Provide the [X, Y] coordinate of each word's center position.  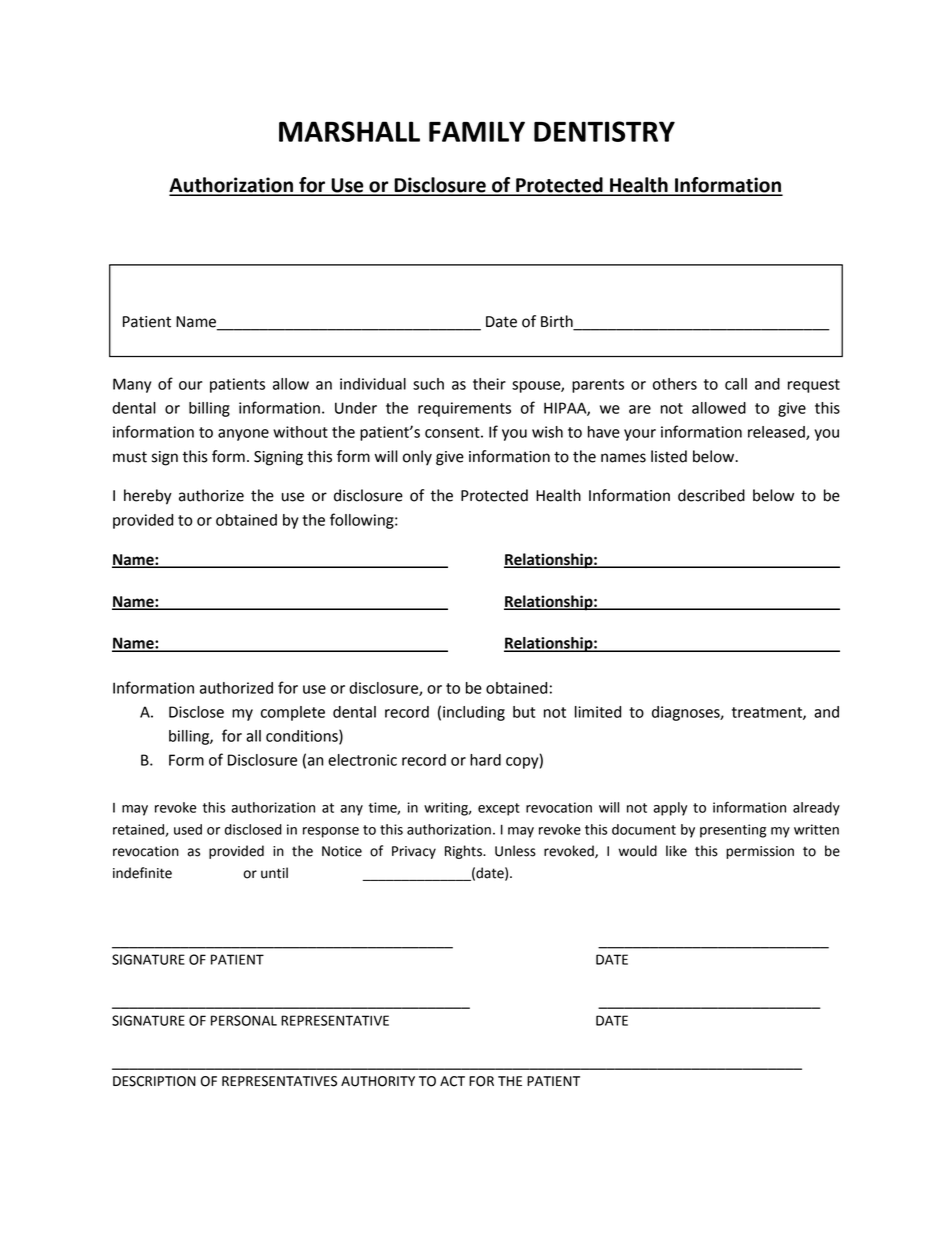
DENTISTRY [604, 131]
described [711, 495]
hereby [148, 497]
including [474, 713]
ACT [452, 1081]
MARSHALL [349, 131]
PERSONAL [244, 1020]
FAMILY [477, 131]
